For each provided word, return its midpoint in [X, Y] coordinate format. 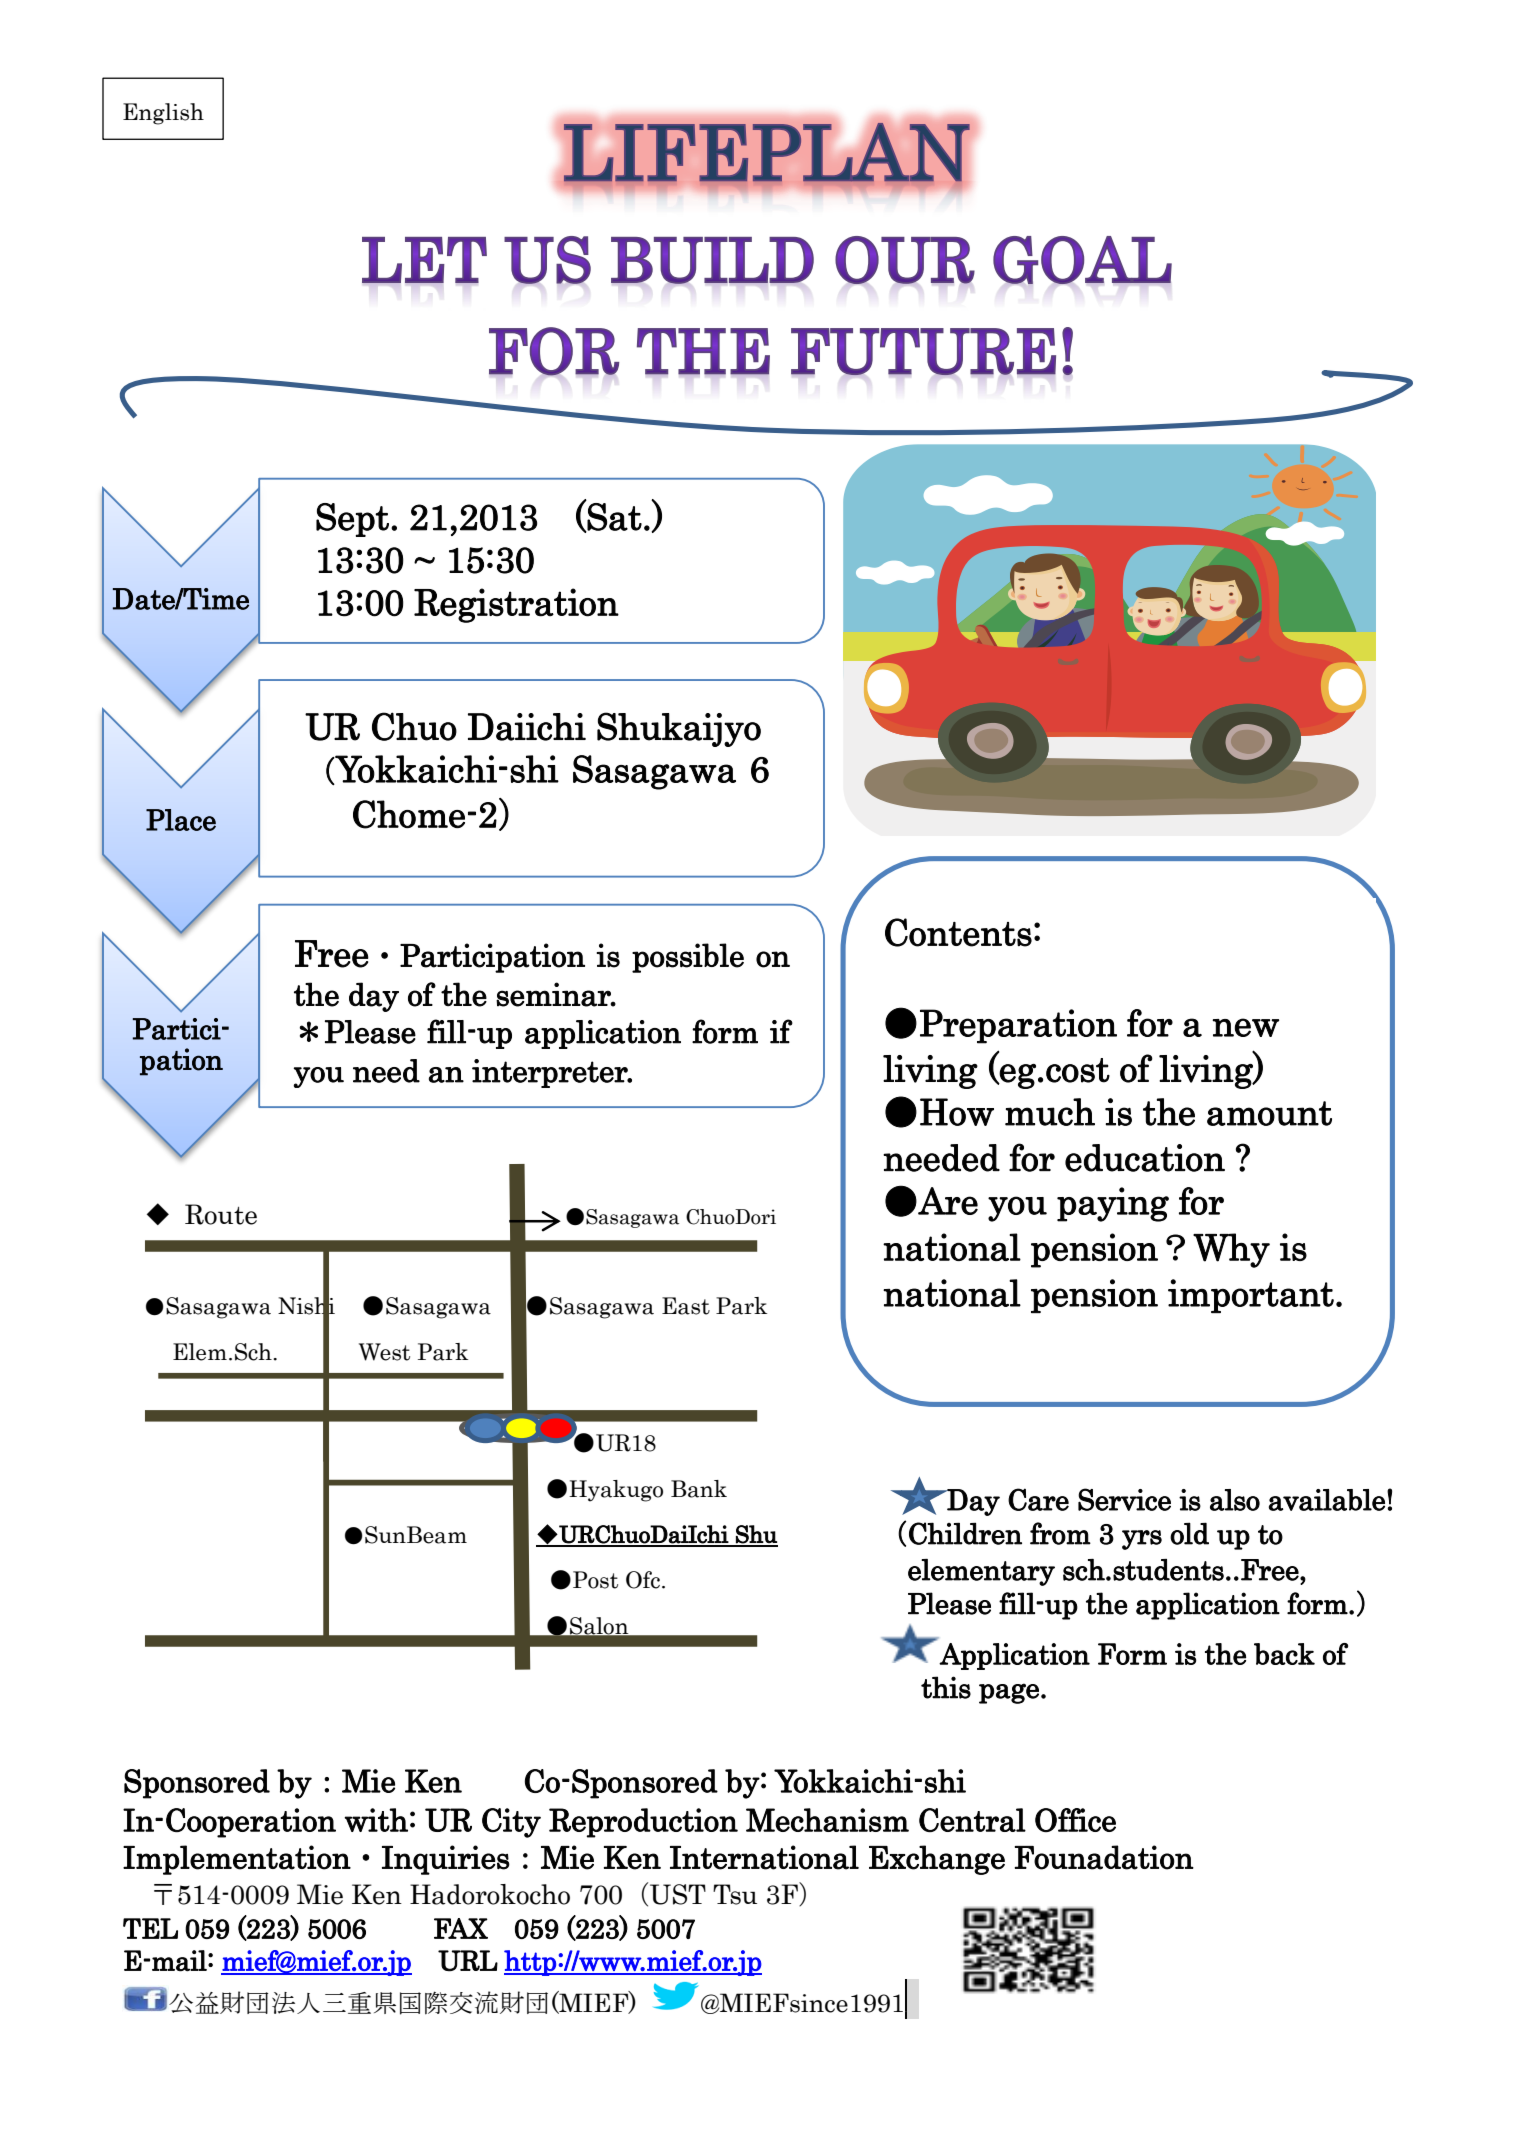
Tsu [735, 1894]
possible [688, 958]
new [1245, 1027]
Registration [516, 605]
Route [221, 1214]
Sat [614, 517]
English [163, 114]
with [376, 1820]
